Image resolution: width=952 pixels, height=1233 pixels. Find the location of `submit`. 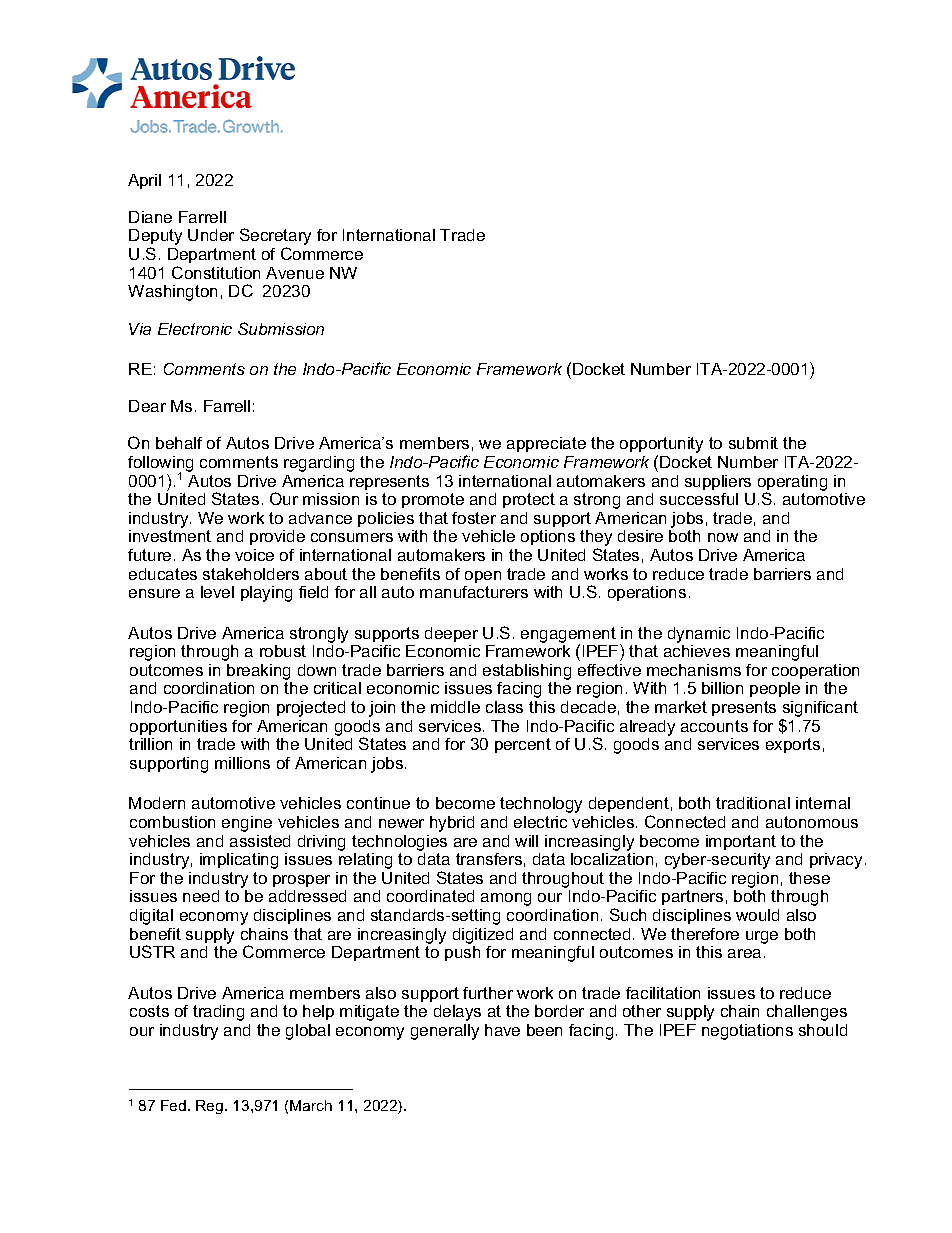

submit is located at coordinates (753, 443).
